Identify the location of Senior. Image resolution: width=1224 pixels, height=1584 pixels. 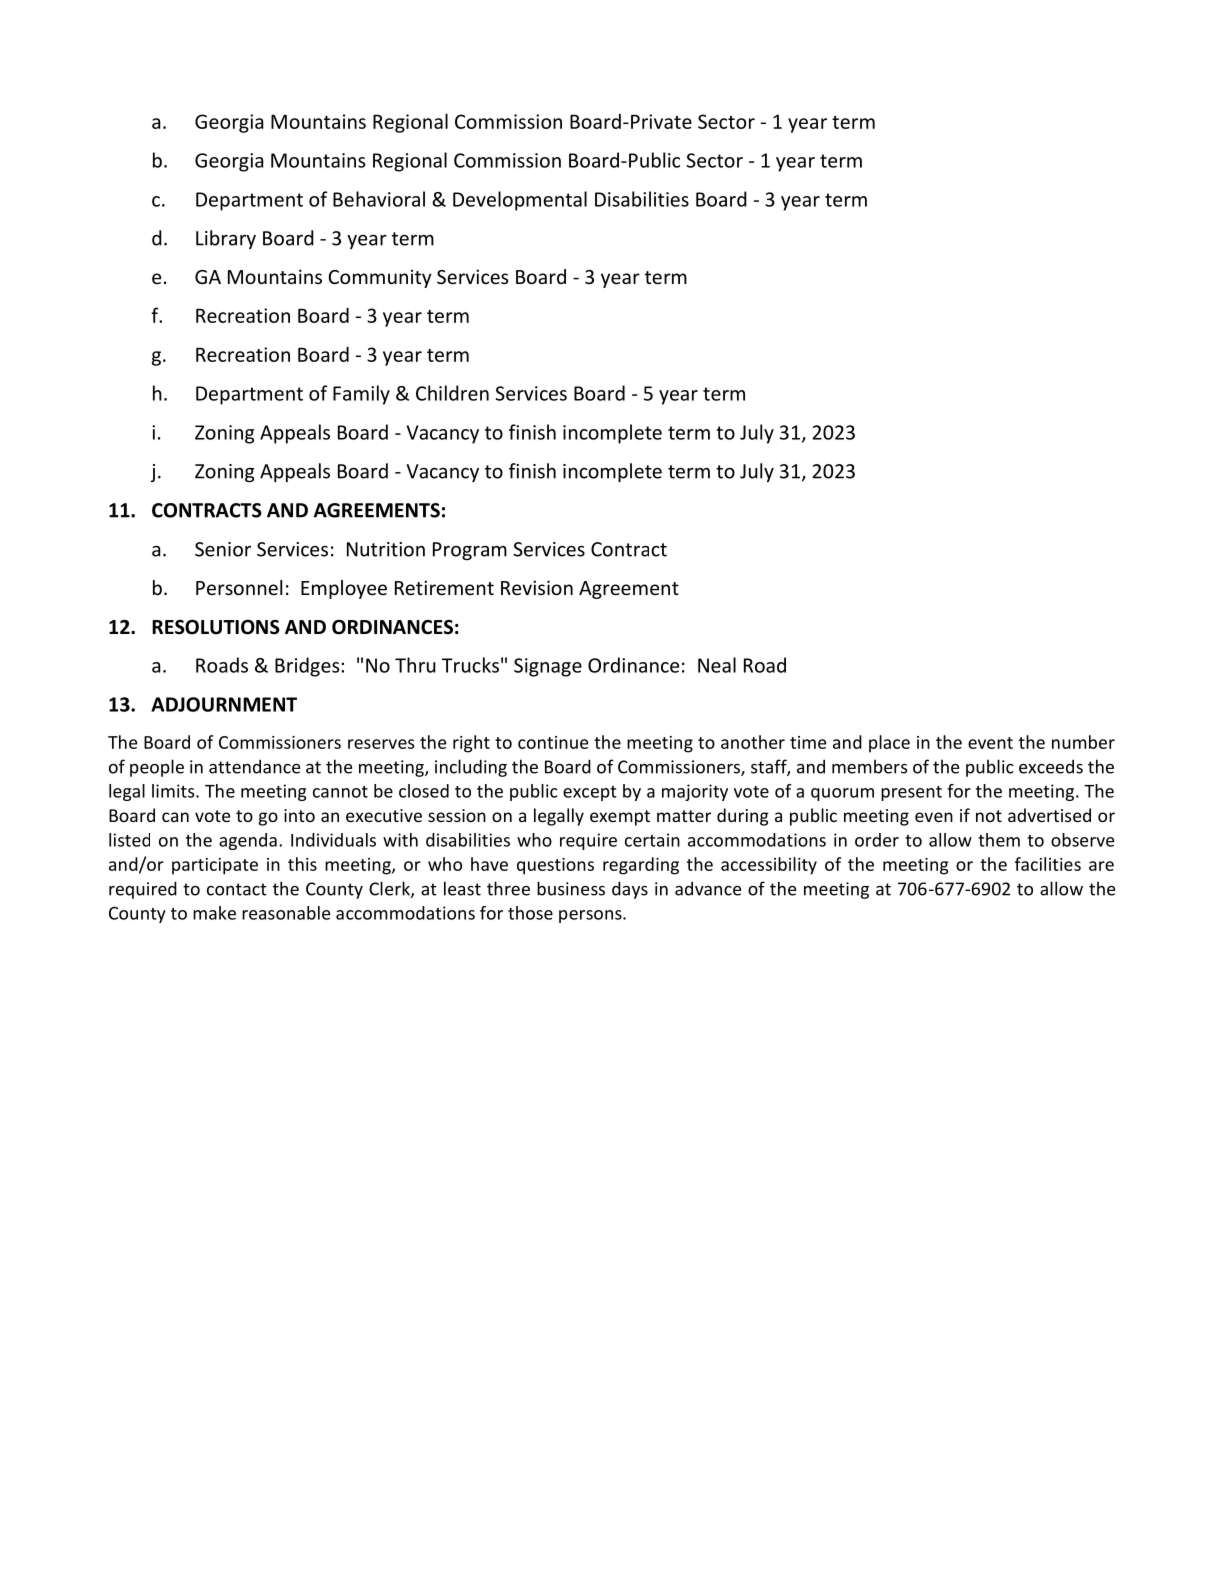
(223, 549).
